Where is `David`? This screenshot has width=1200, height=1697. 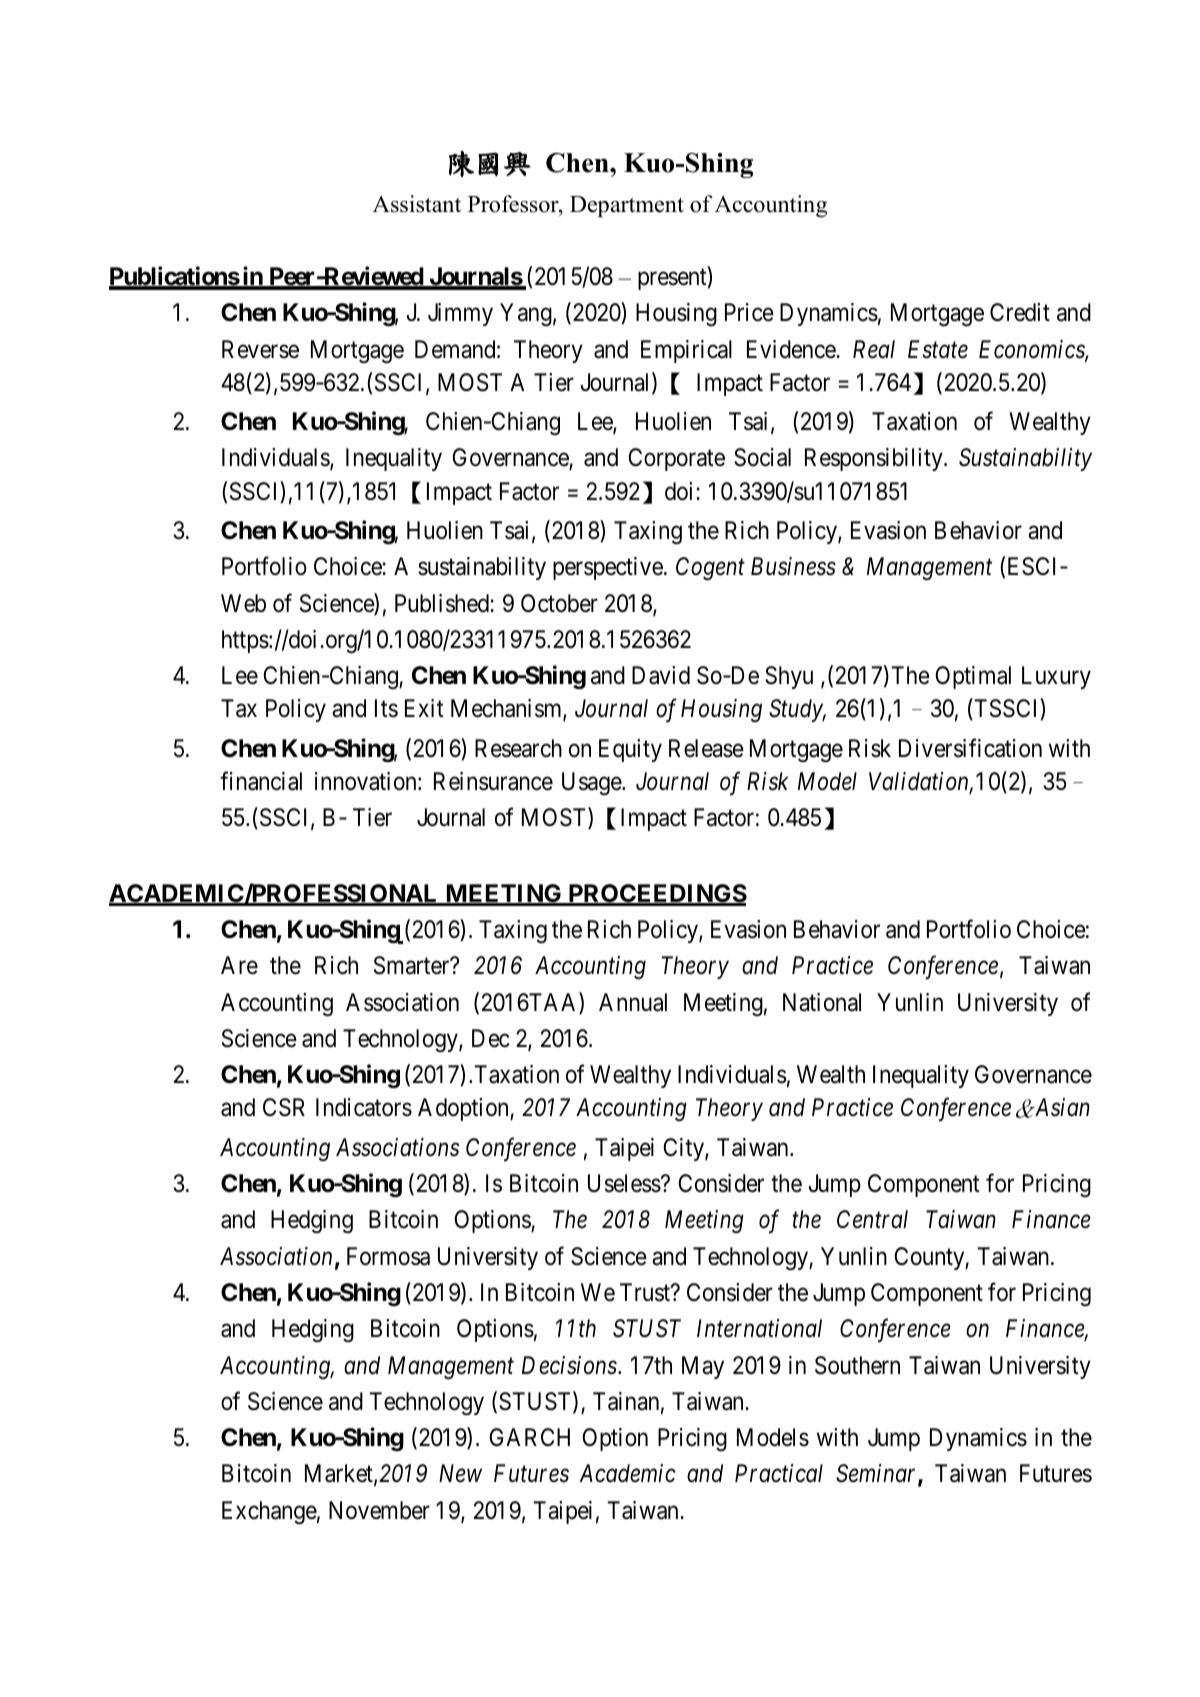
David is located at coordinates (661, 675).
